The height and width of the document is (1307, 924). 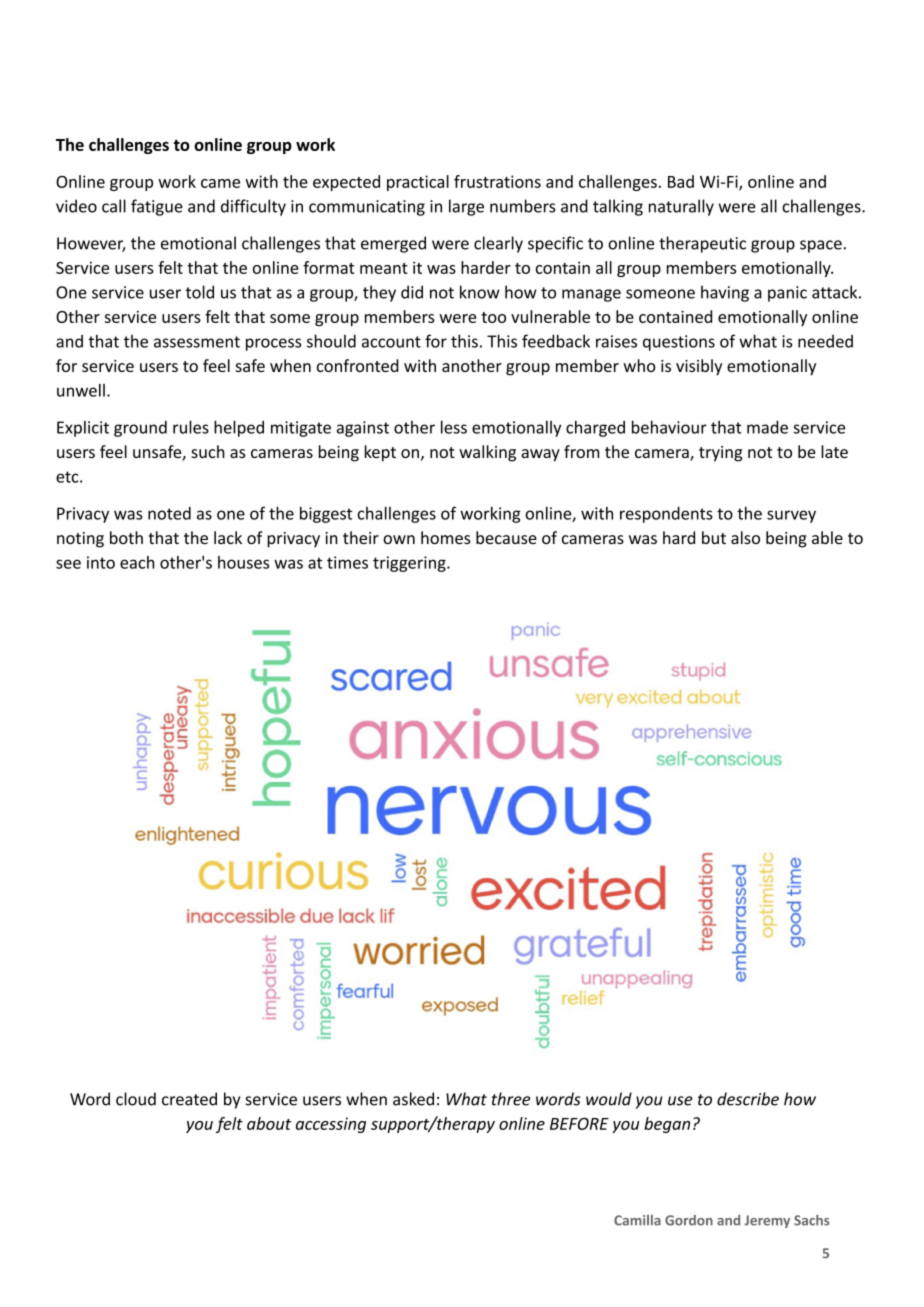 I want to click on asked, so click(x=413, y=1099).
